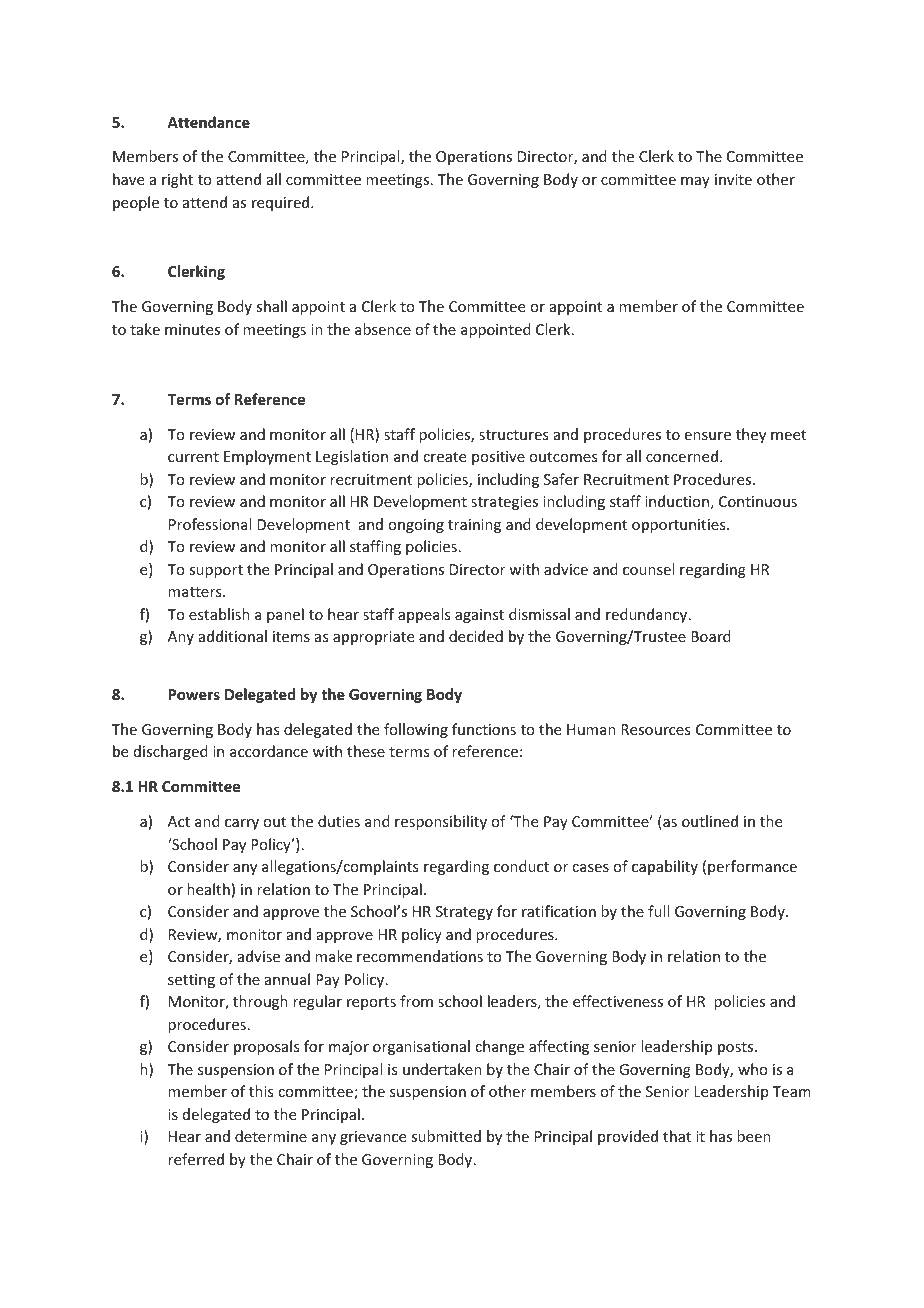  Describe the element at coordinates (695, 182) in the screenshot. I see `may` at that location.
